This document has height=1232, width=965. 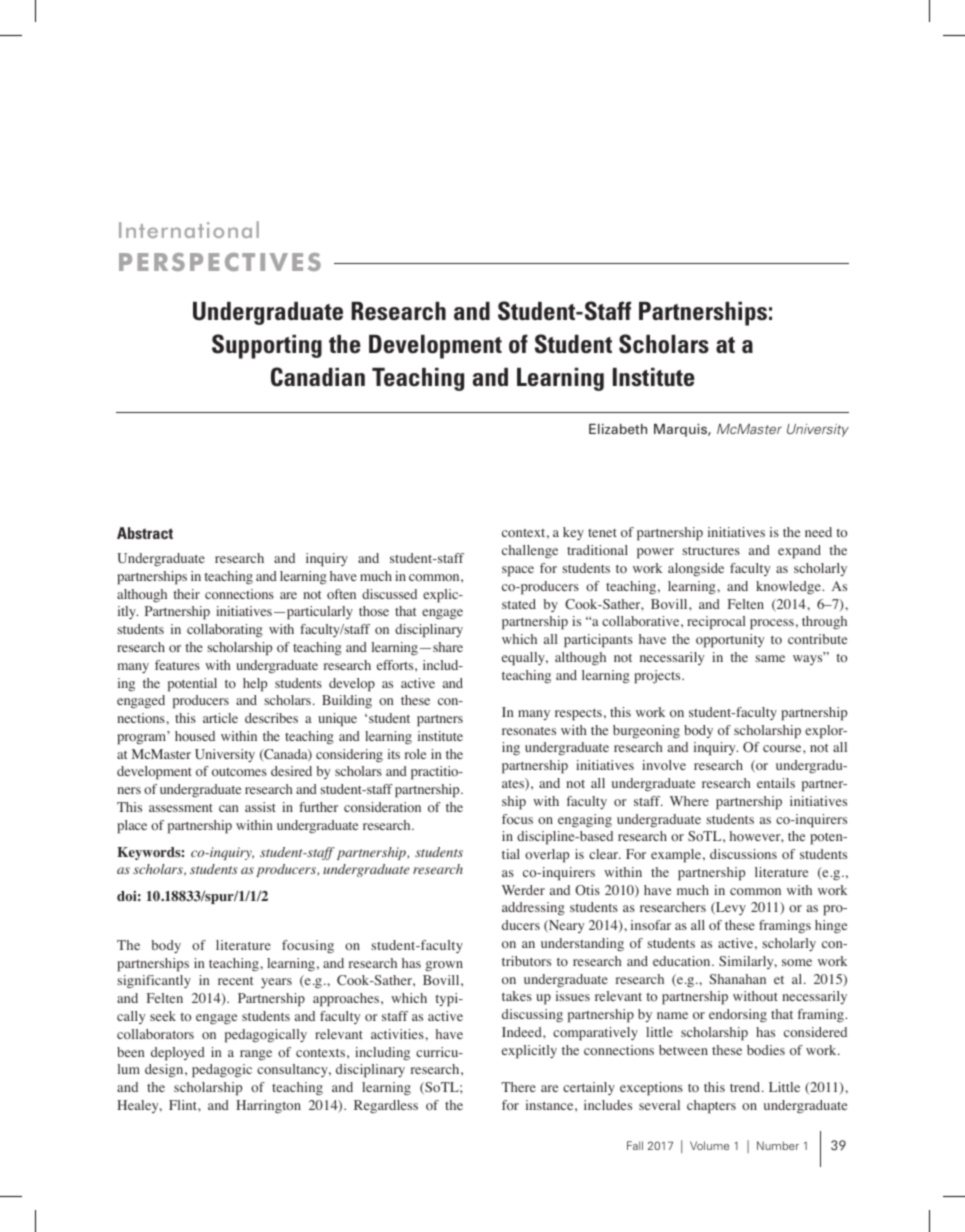 What do you see at coordinates (189, 229) in the document?
I see `International` at bounding box center [189, 229].
